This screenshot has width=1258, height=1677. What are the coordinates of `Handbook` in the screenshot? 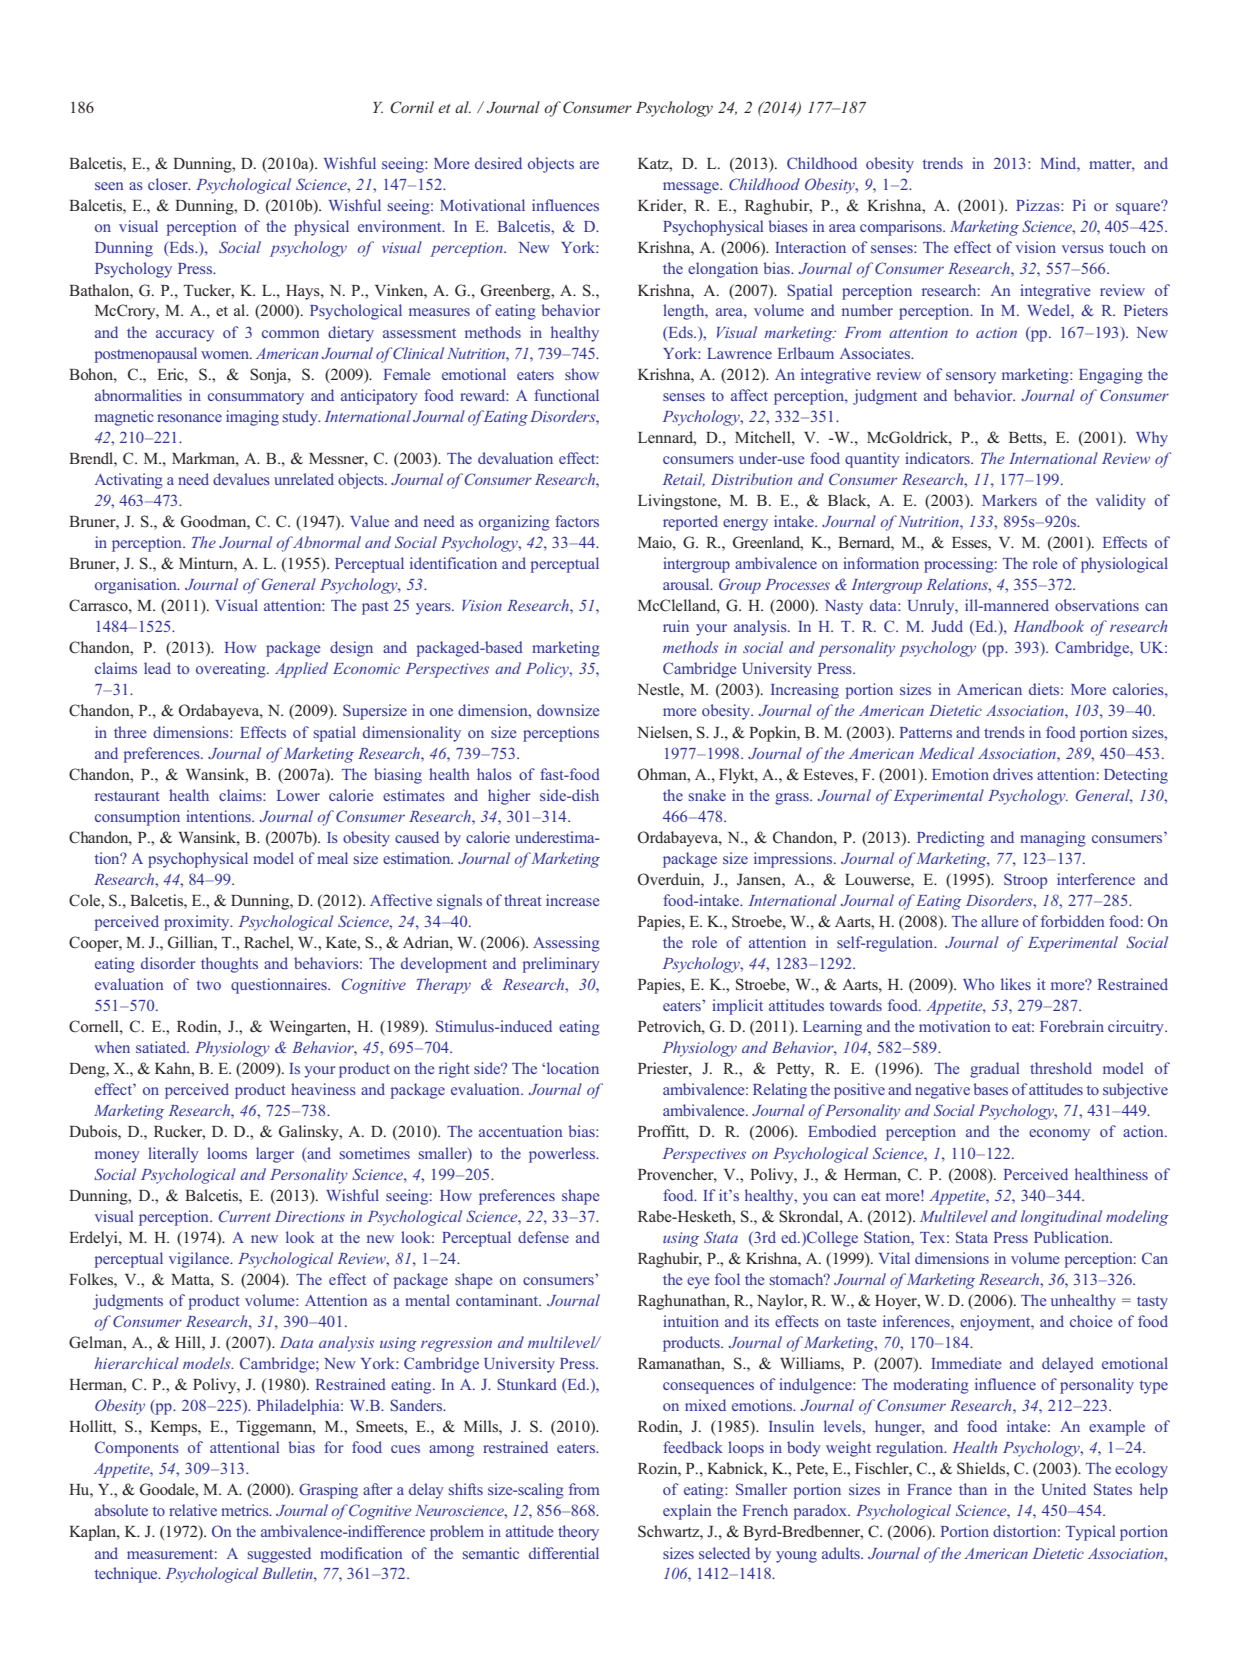 It's located at (1049, 626).
